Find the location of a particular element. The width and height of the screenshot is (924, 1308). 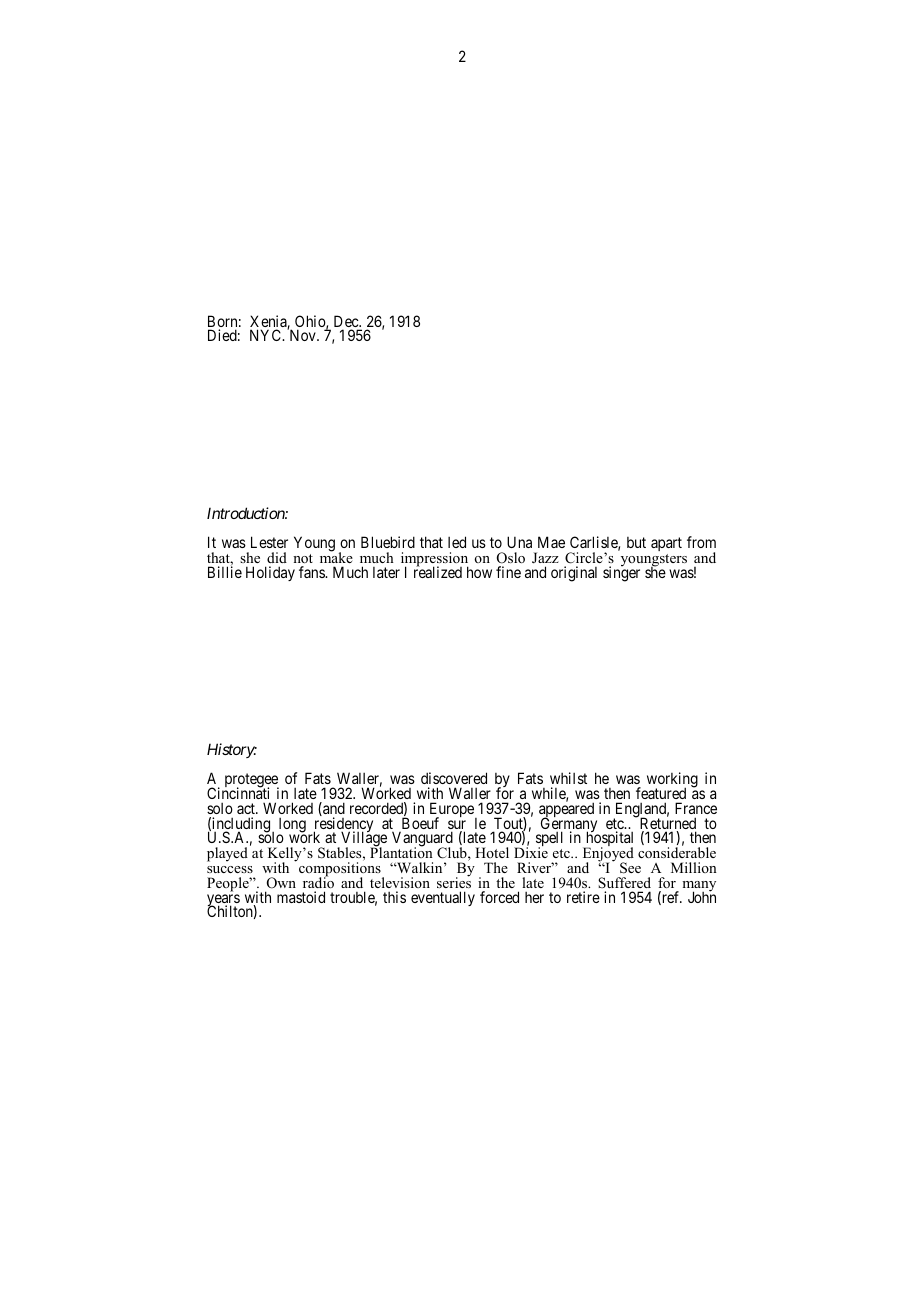

NYC is located at coordinates (267, 335).
